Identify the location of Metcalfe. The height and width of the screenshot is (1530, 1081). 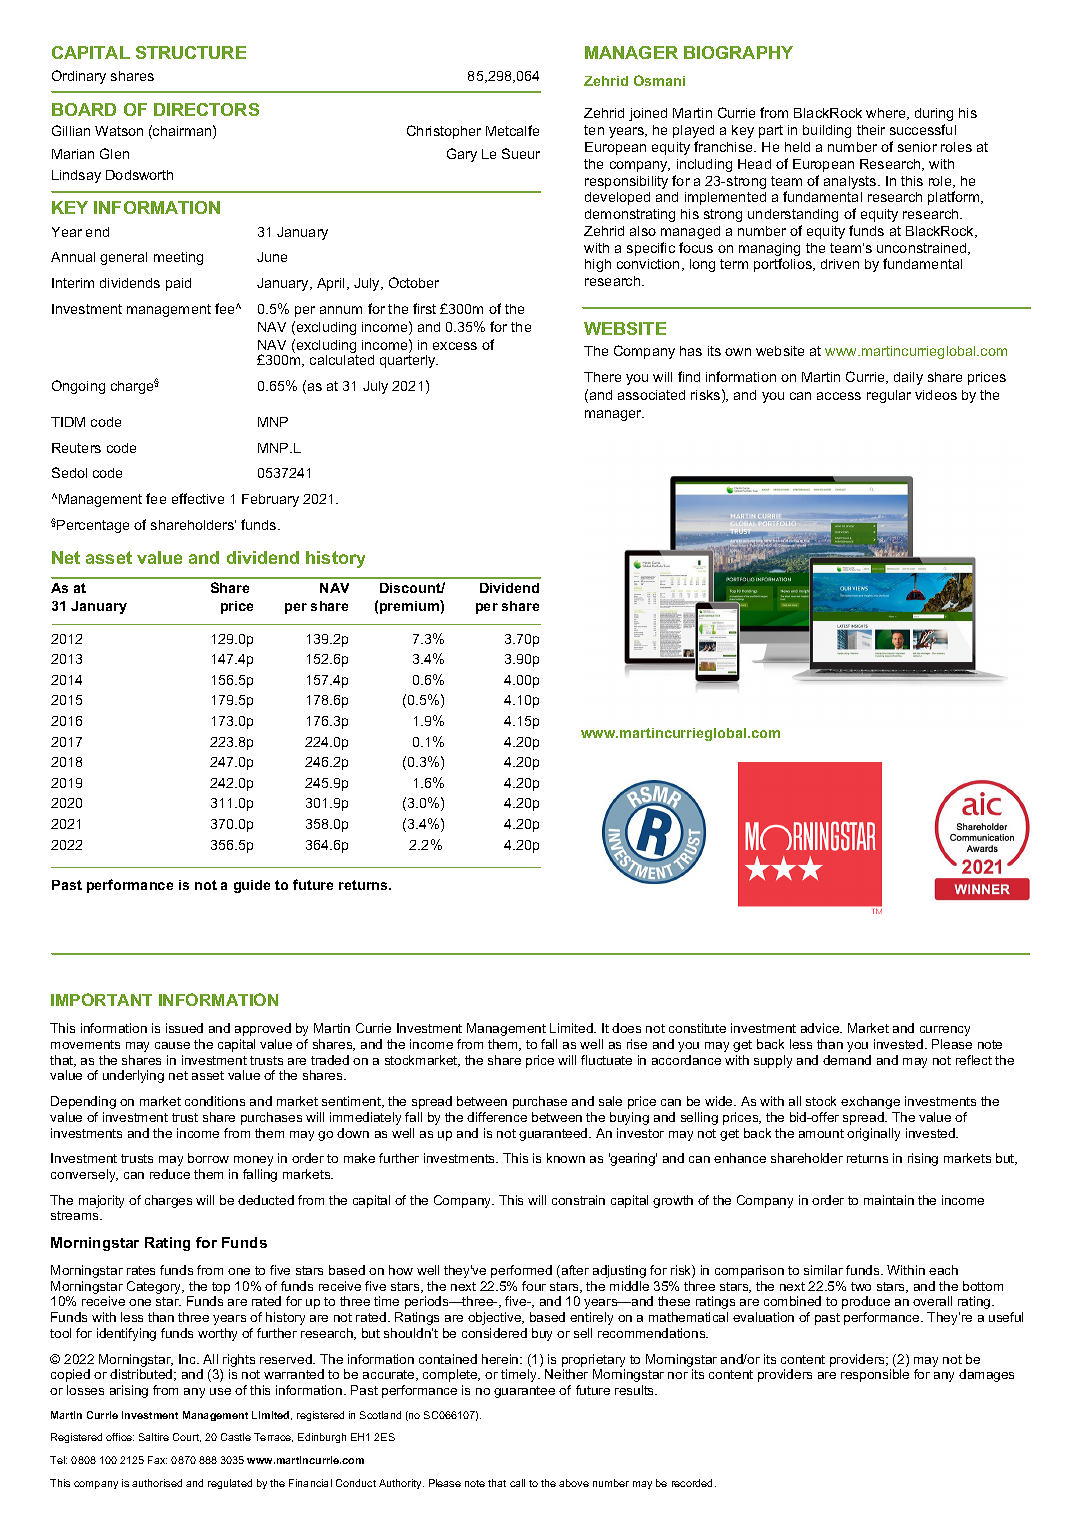
(512, 130).
